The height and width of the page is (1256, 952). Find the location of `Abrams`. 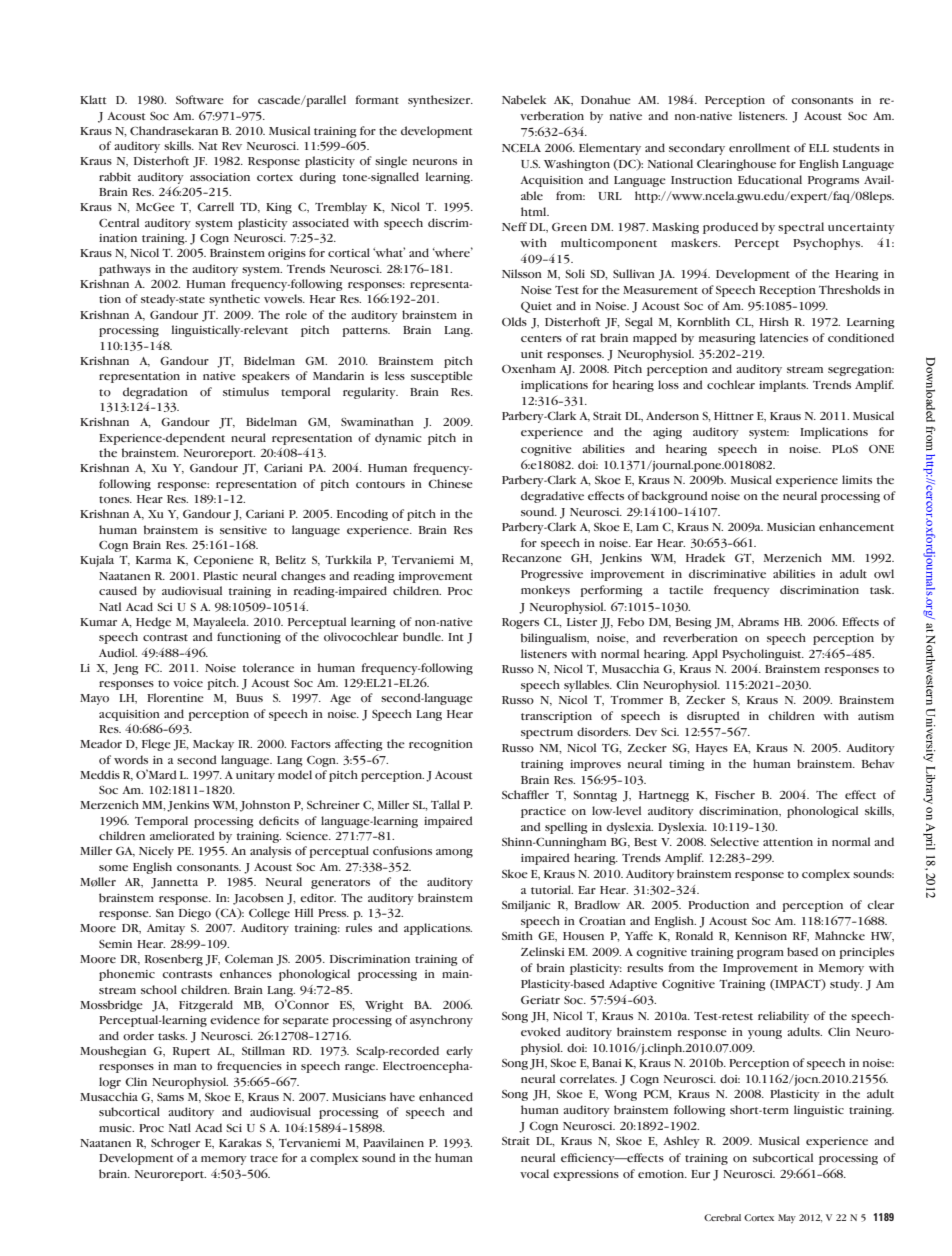

Abrams is located at coordinates (758, 621).
